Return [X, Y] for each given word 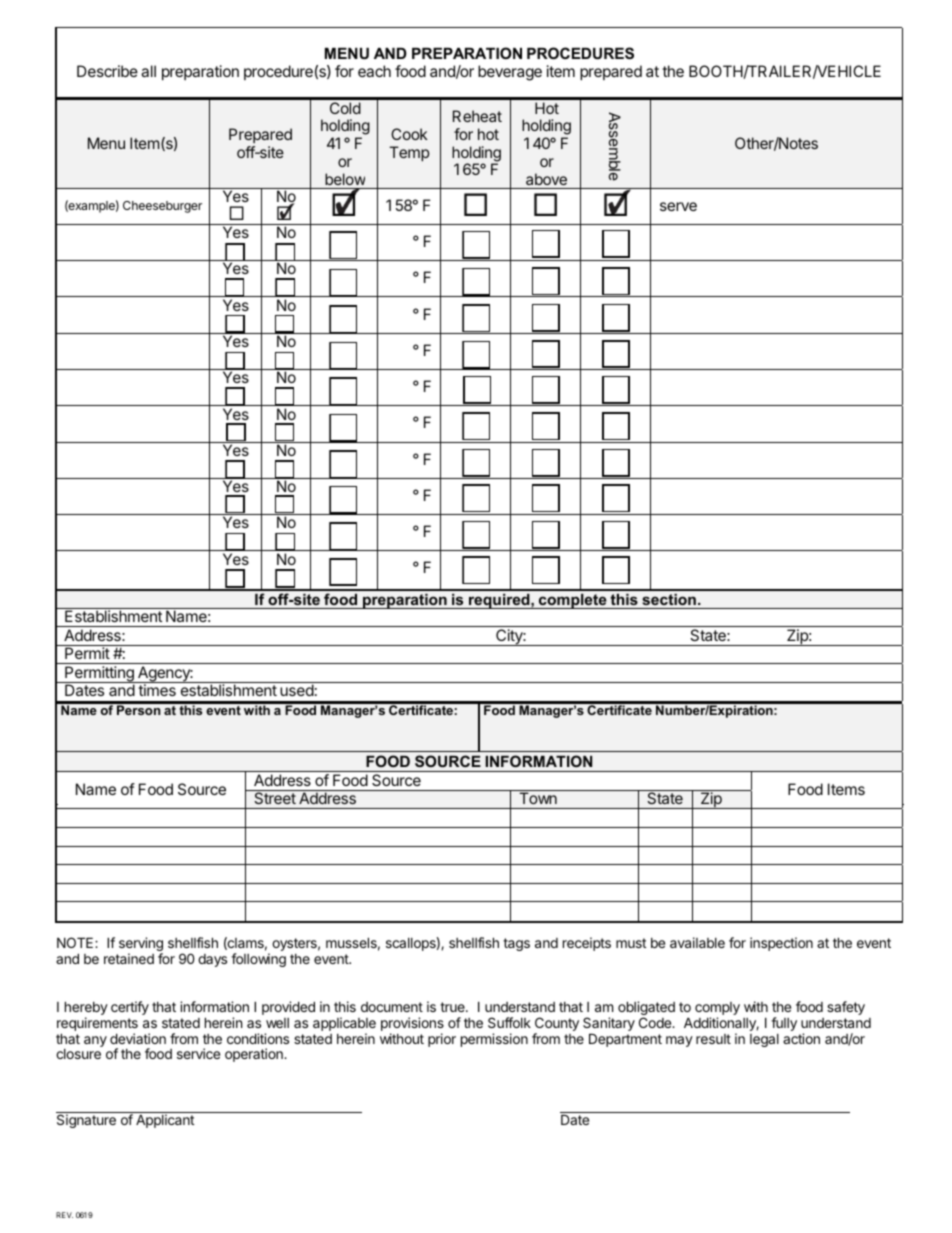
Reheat [477, 116]
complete [573, 601]
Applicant [165, 1121]
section [669, 601]
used [297, 690]
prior [442, 1040]
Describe [107, 71]
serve [678, 206]
